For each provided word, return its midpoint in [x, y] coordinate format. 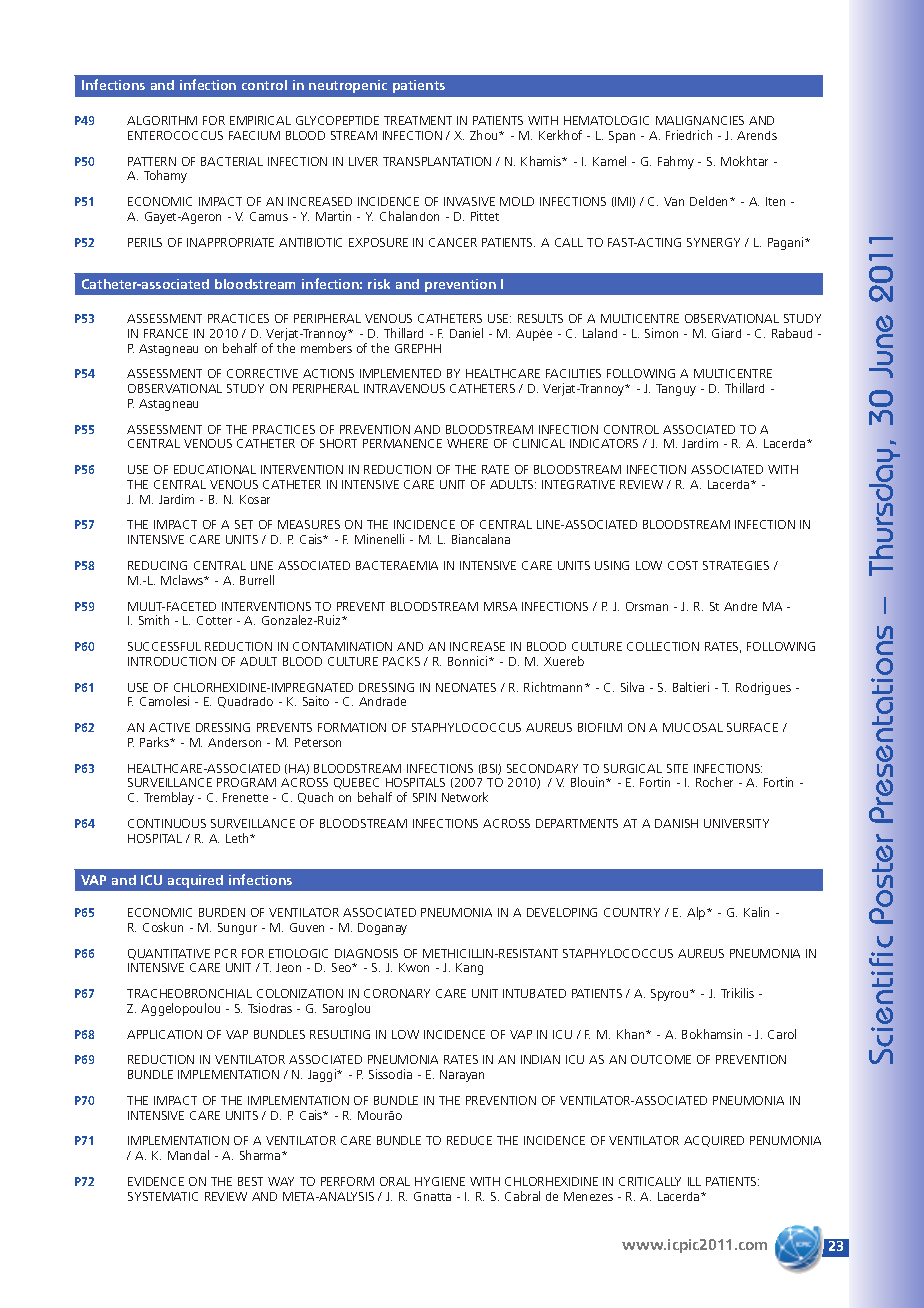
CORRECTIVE [262, 373]
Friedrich [689, 135]
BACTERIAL [232, 161]
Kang [469, 969]
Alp [697, 913]
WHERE [467, 443]
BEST [250, 1181]
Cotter [214, 620]
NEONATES [466, 687]
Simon [661, 333]
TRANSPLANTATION [437, 161]
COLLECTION [663, 646]
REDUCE [469, 1140]
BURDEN [222, 912]
